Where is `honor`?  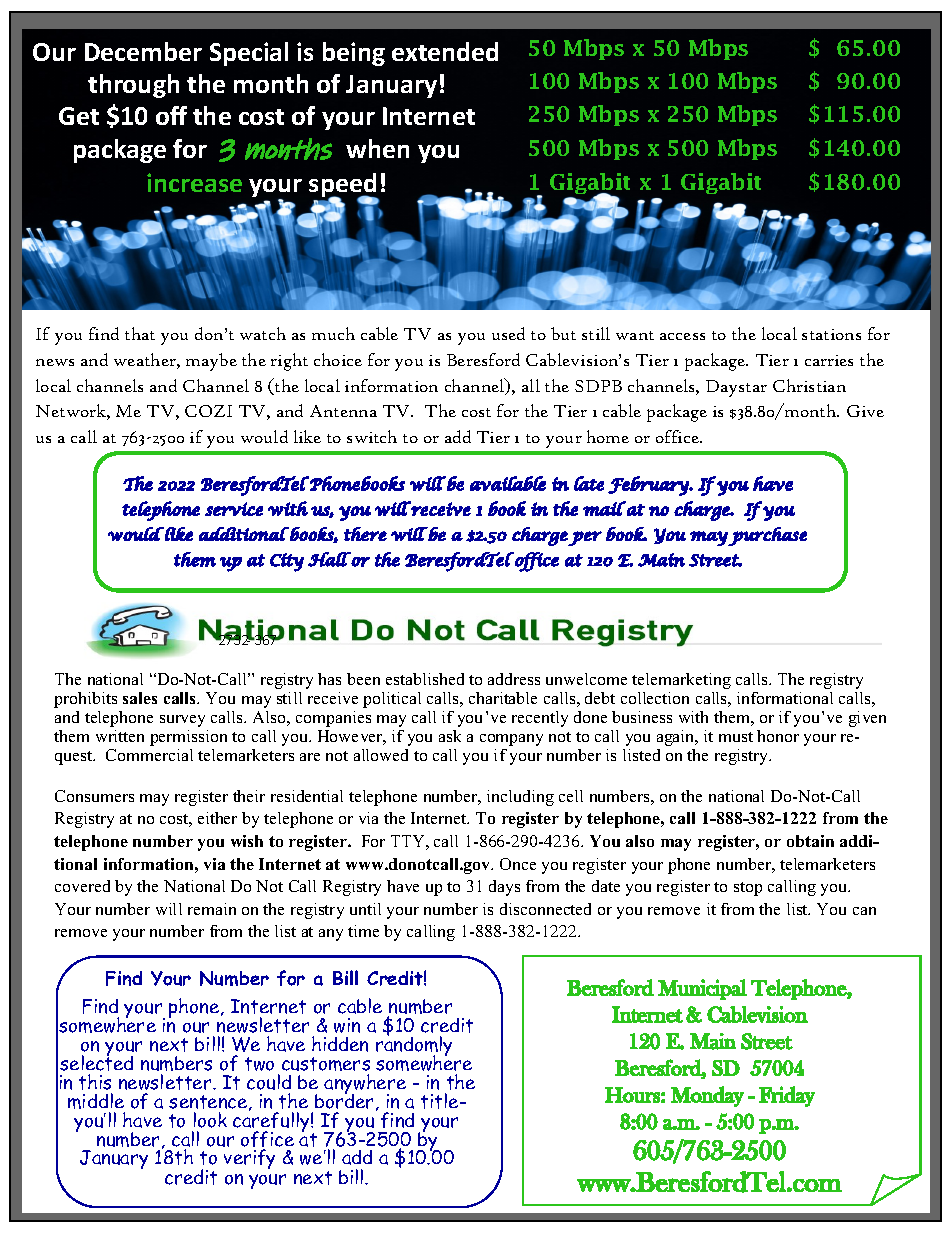
honor is located at coordinates (778, 736).
